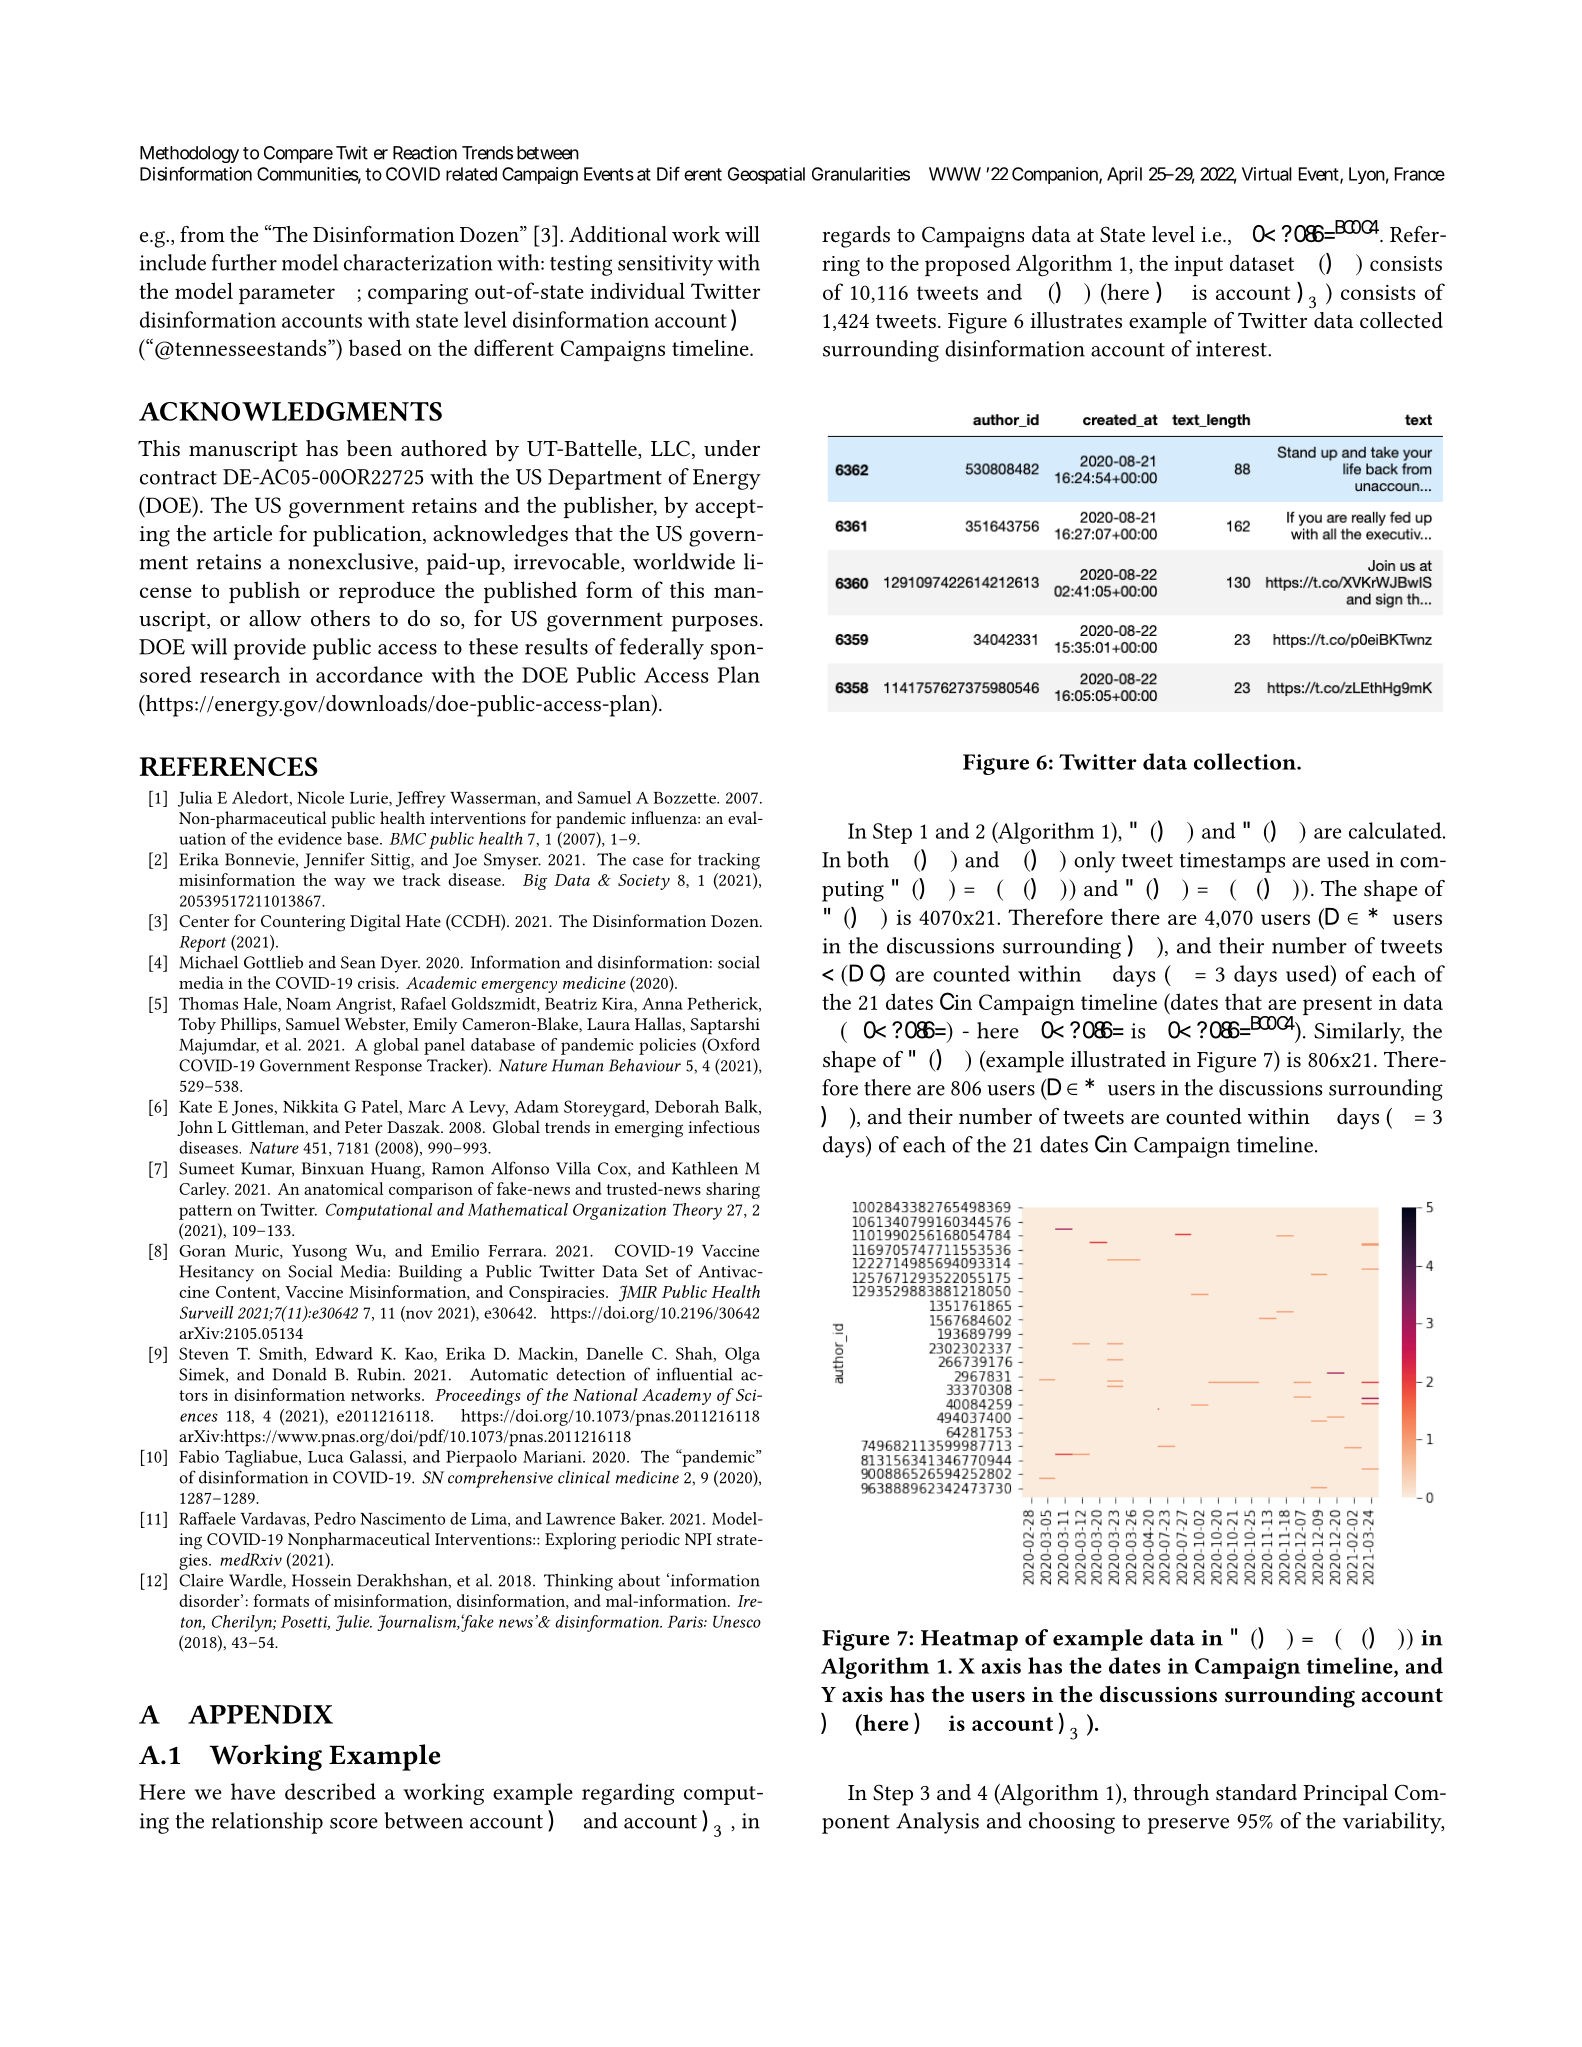  Describe the element at coordinates (1267, 174) in the screenshot. I see `Virtual` at that location.
